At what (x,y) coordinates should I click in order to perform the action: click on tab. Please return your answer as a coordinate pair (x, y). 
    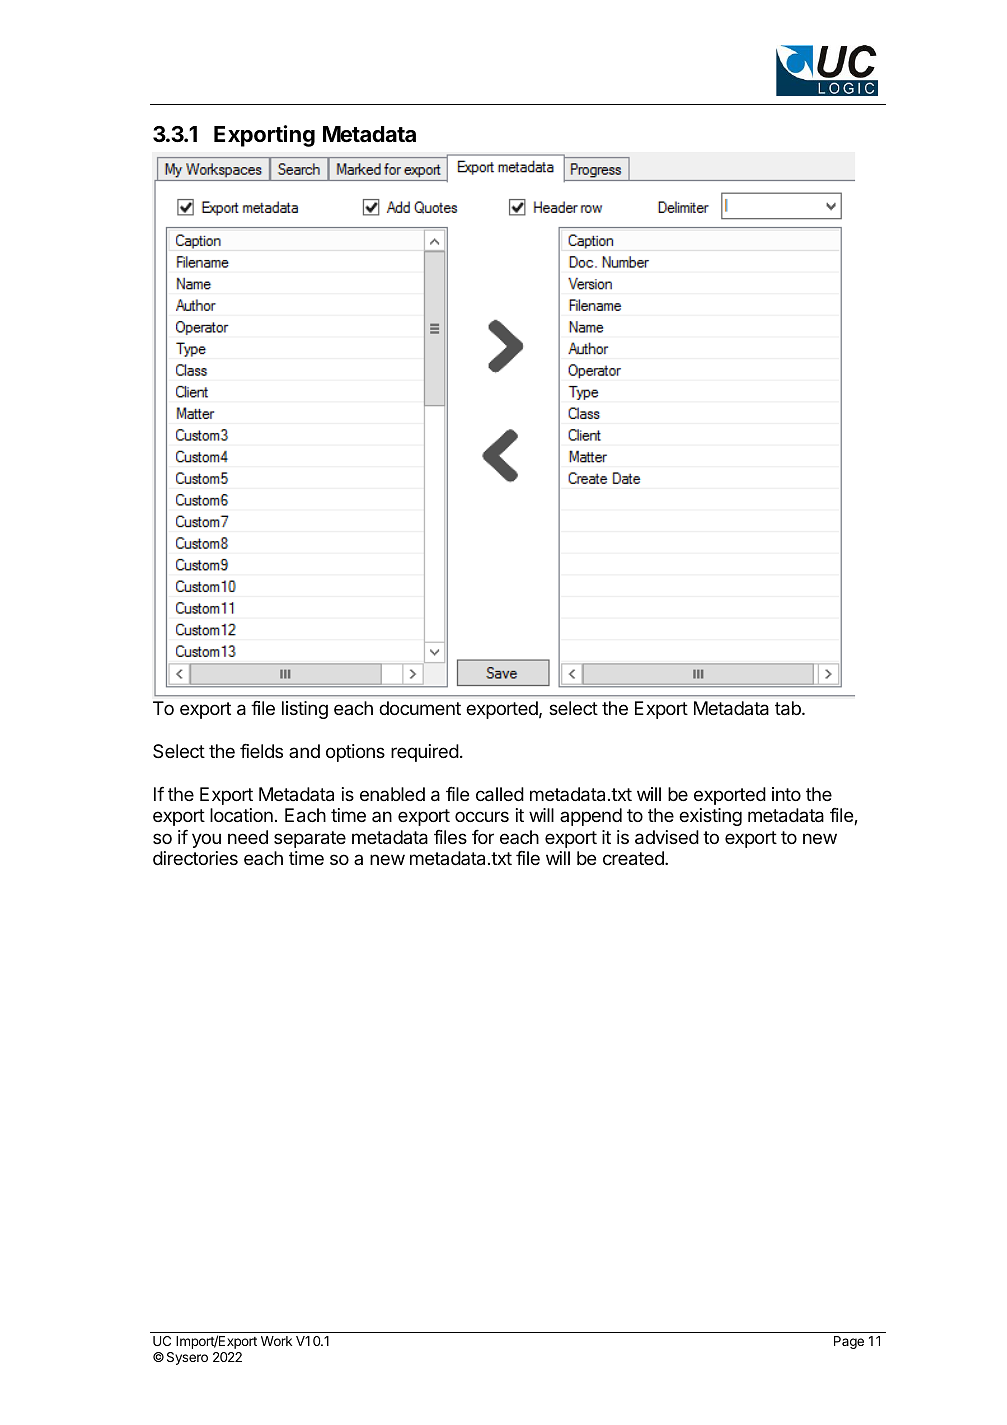
    Looking at the image, I should click on (789, 708).
